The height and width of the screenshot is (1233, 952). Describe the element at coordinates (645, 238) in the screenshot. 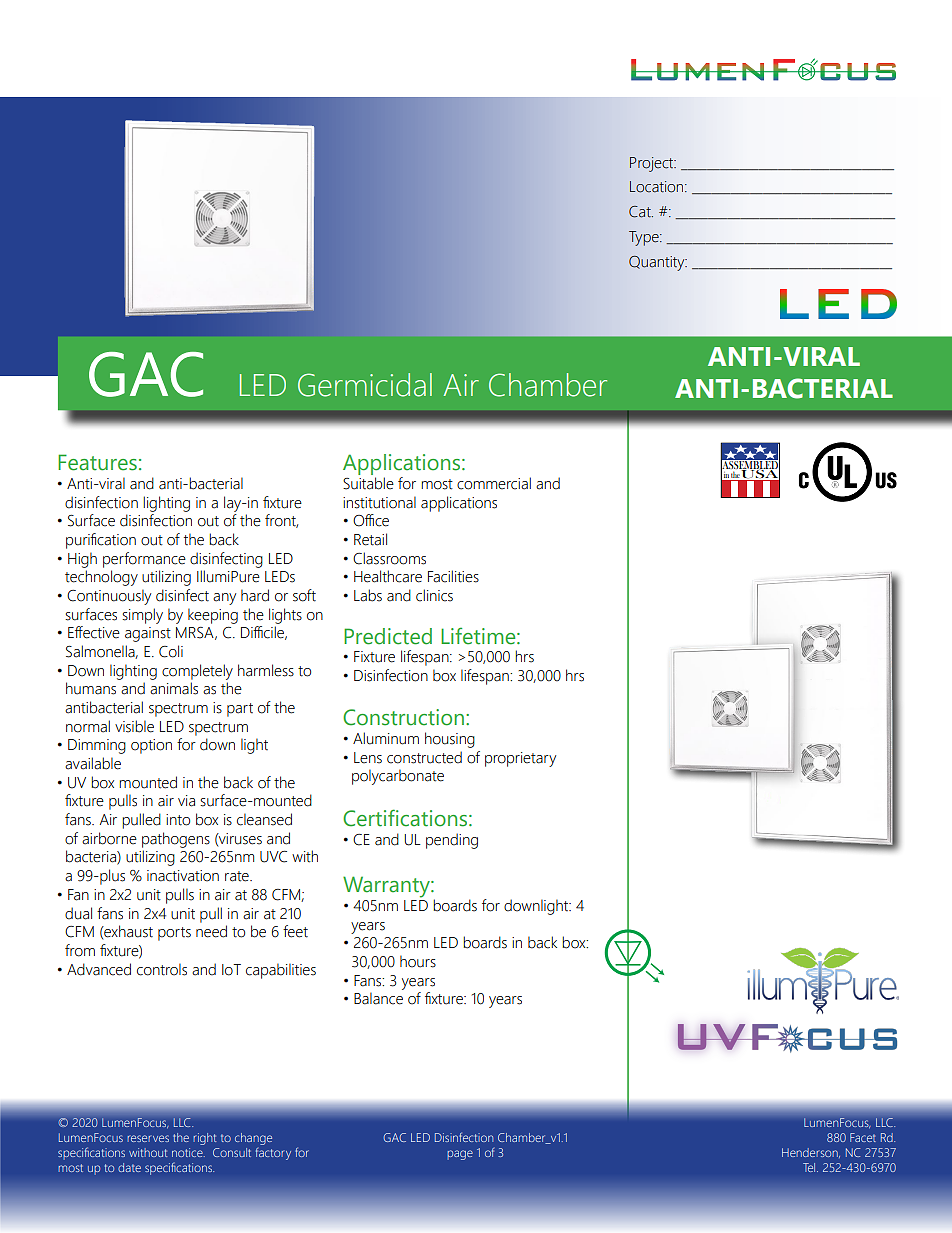

I see `Type` at that location.
